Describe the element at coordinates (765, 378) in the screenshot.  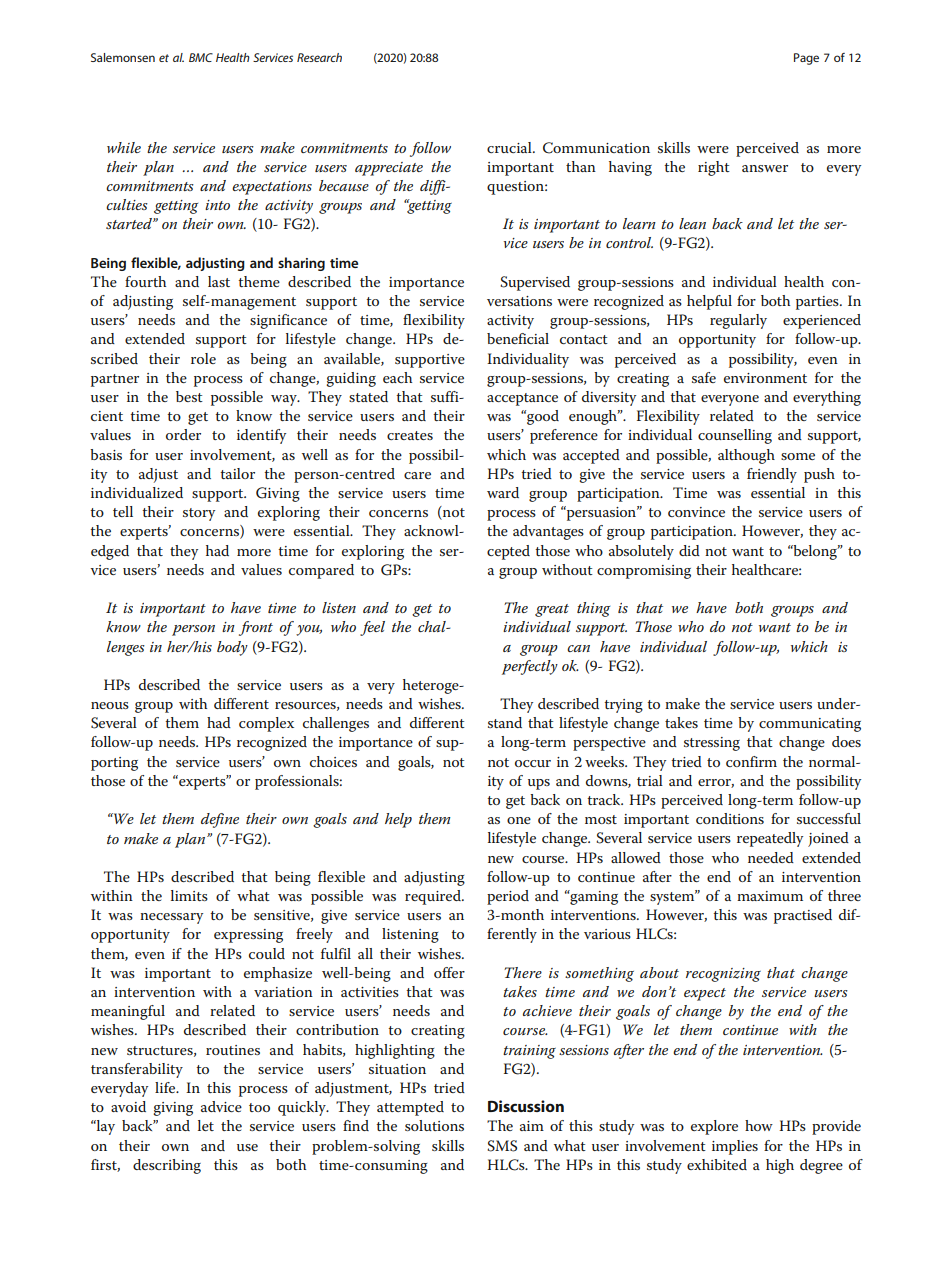
I see `environment` at that location.
